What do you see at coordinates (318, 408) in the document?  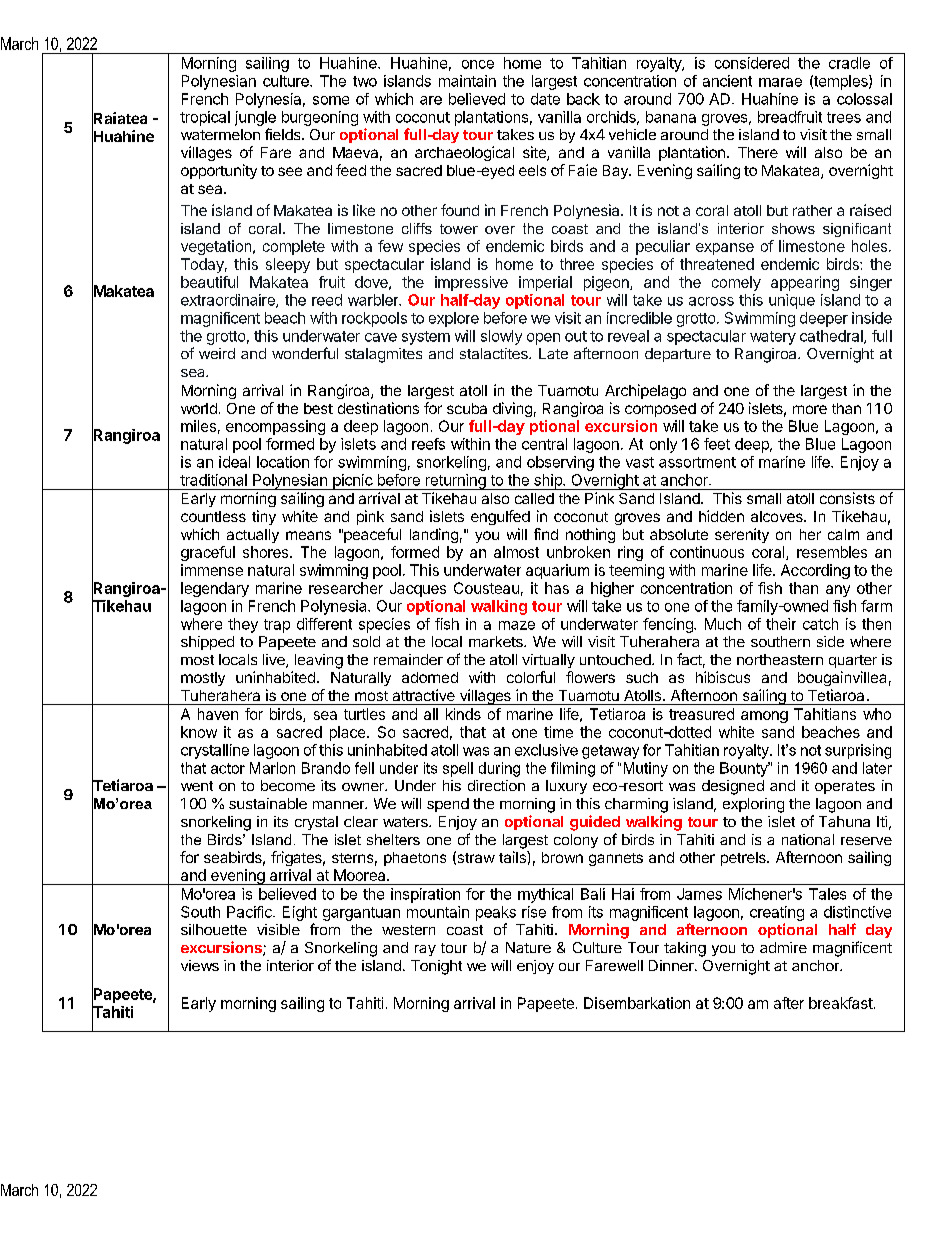 I see `best` at bounding box center [318, 408].
